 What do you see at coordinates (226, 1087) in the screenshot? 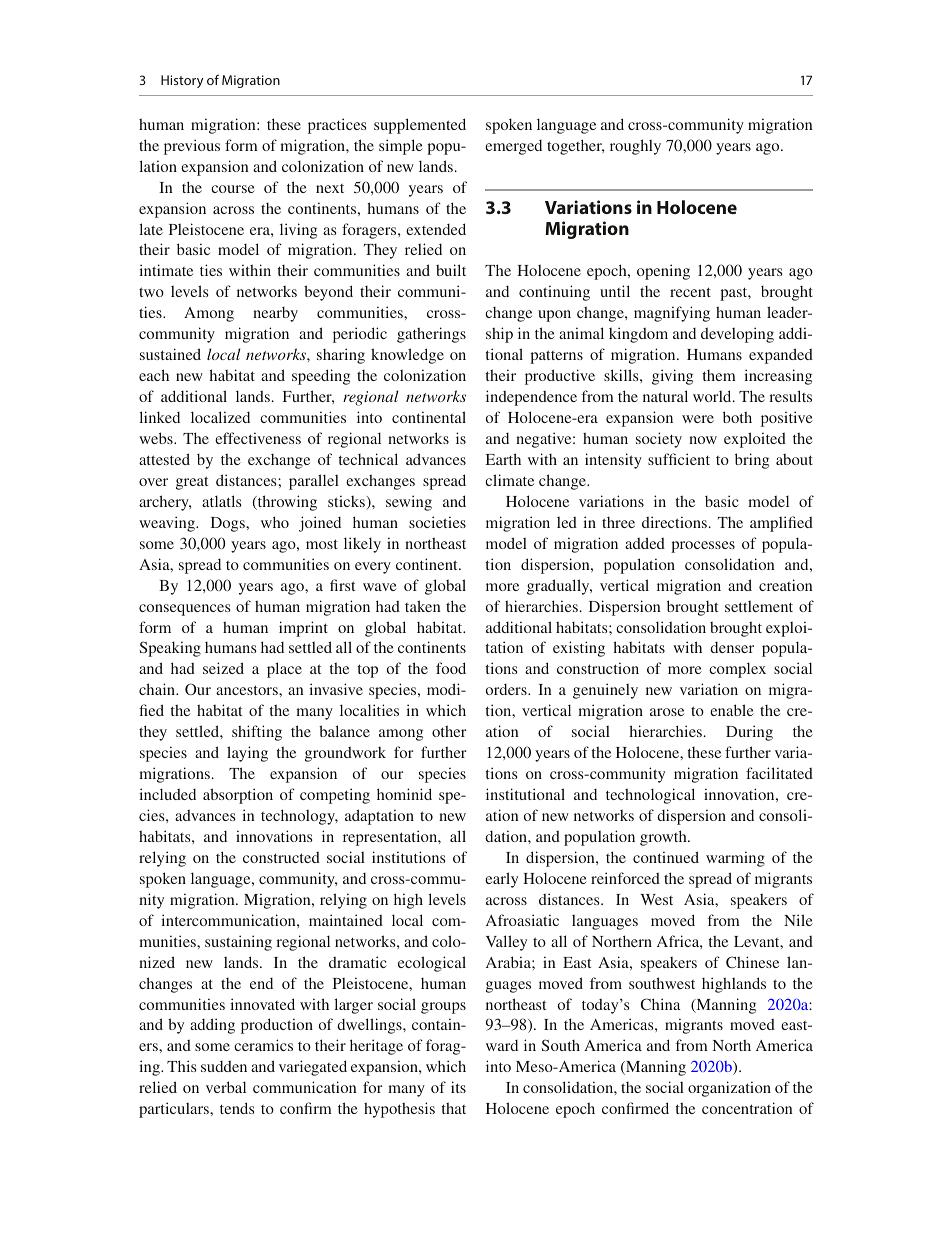
I see `verbal` at bounding box center [226, 1087].
